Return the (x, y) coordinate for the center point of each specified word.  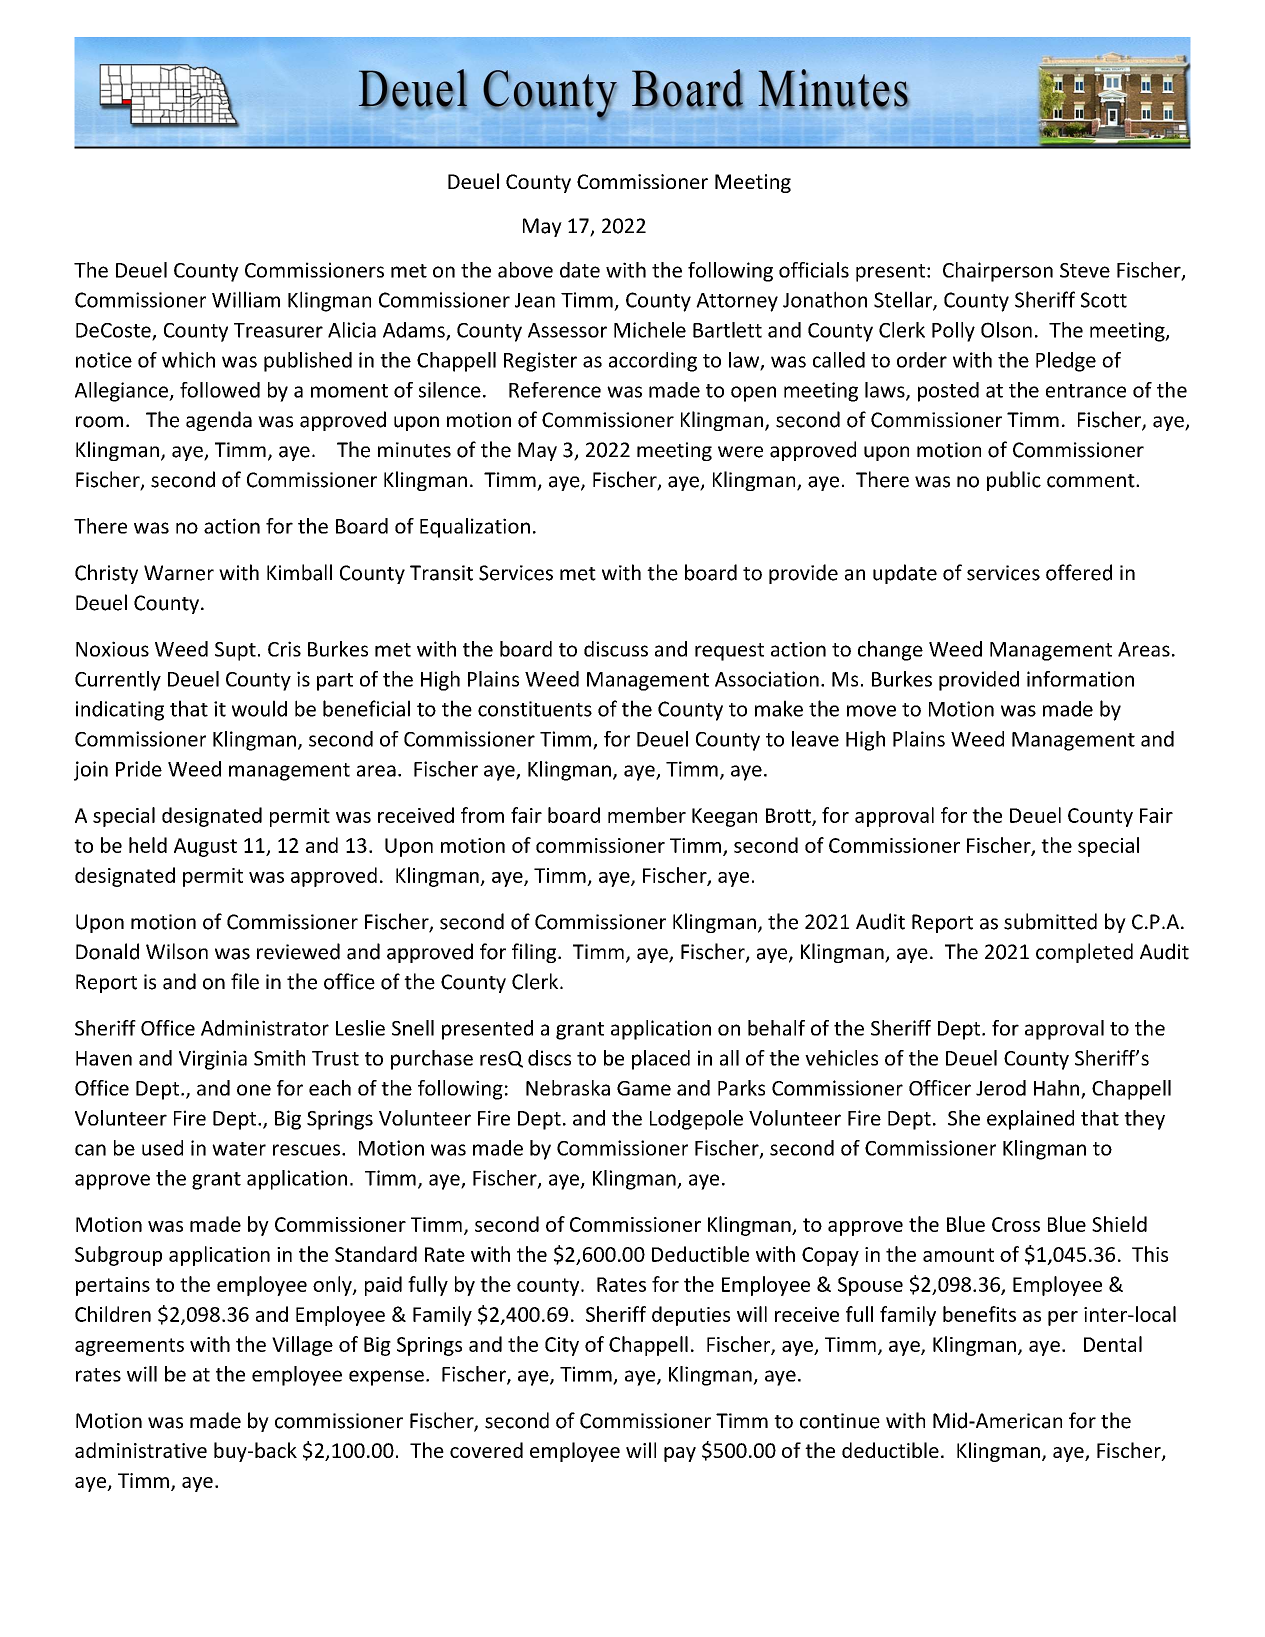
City (562, 1346)
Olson (1006, 330)
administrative (141, 1450)
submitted (1050, 921)
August (205, 847)
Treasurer (278, 330)
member (647, 815)
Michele (650, 330)
